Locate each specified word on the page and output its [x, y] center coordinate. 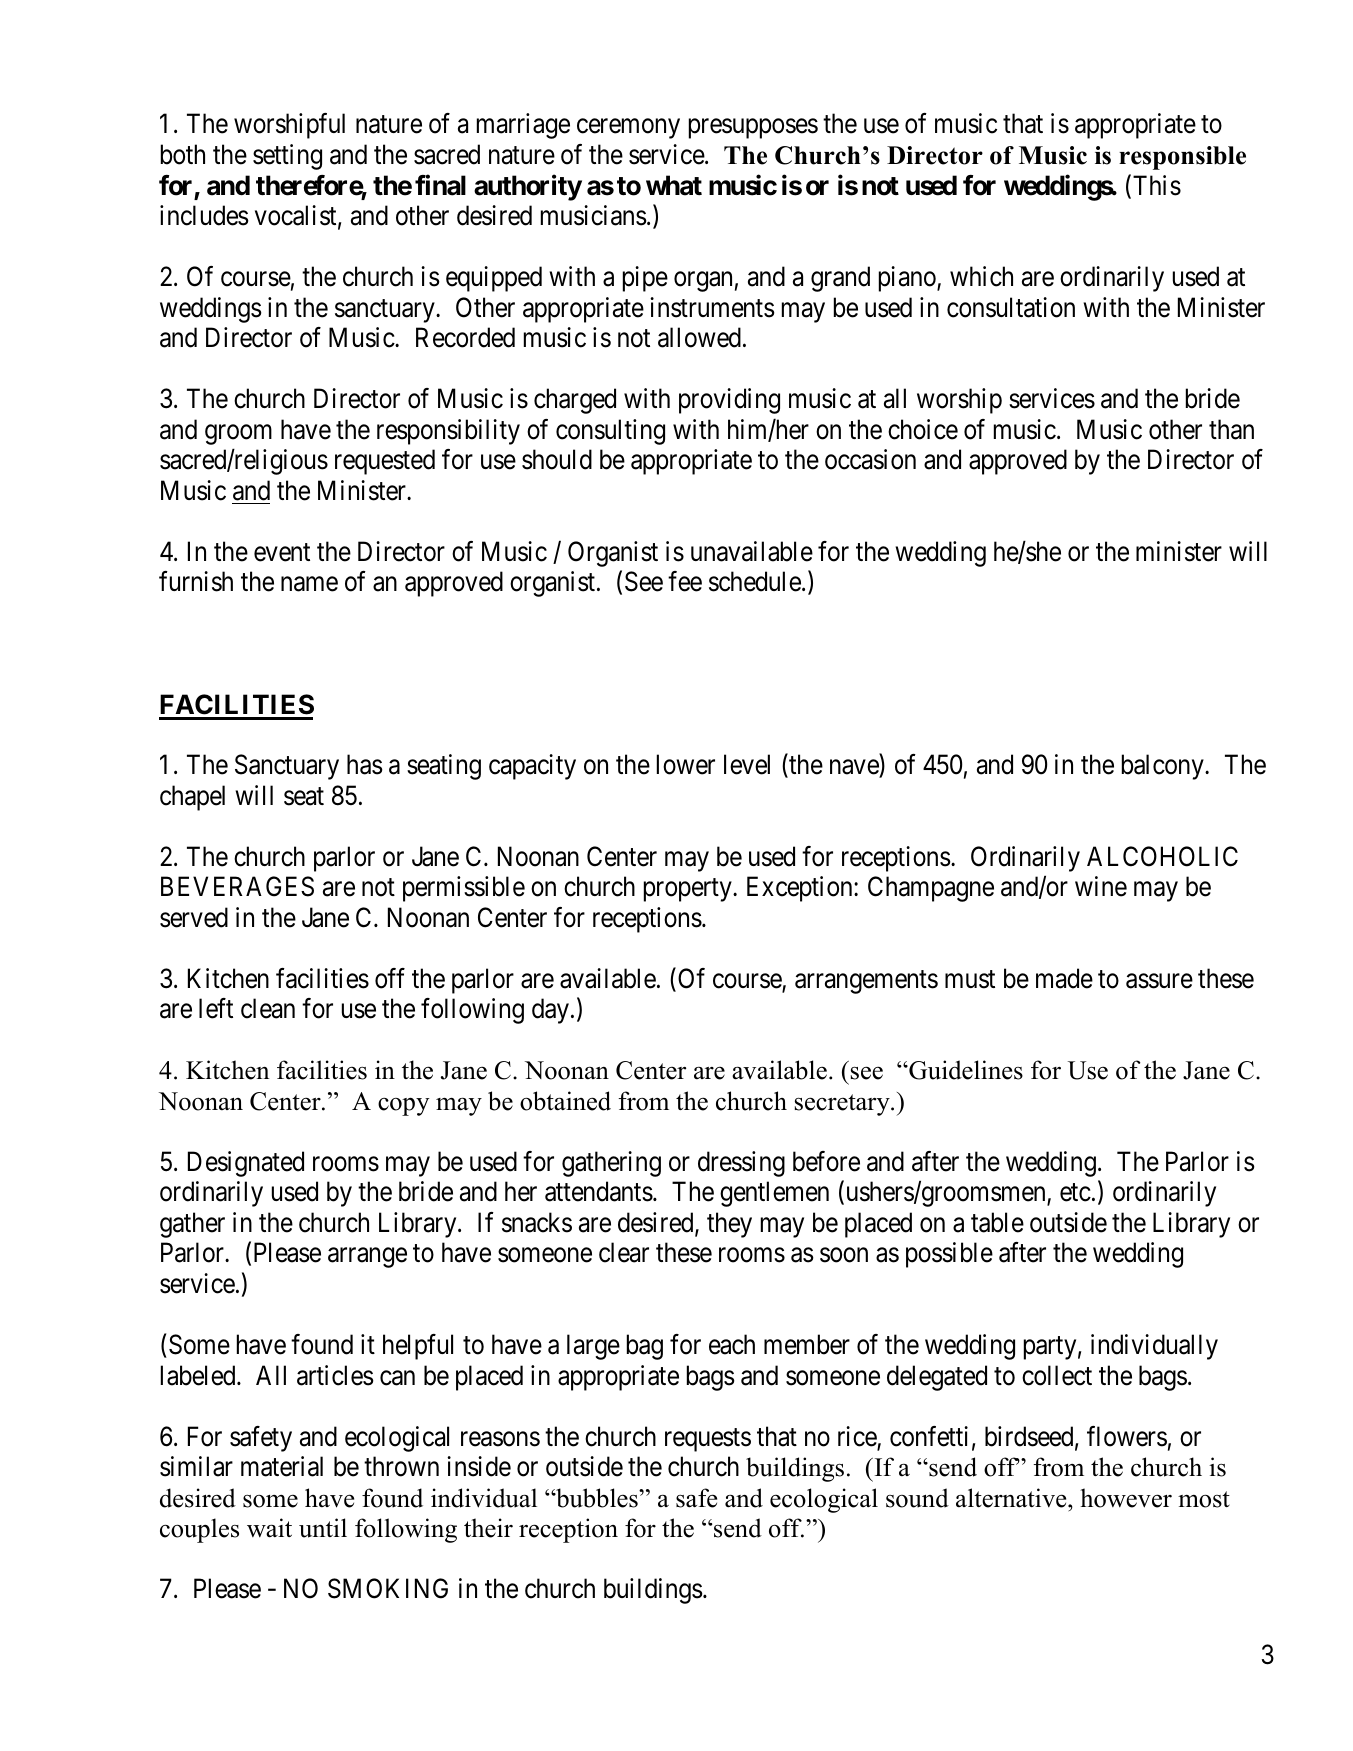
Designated [246, 1164]
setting [287, 157]
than [1231, 429]
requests [708, 1440]
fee [685, 581]
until [323, 1528]
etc [1075, 1193]
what [674, 185]
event [282, 552]
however [1126, 1498]
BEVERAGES [237, 886]
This [1157, 185]
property [689, 890]
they [729, 1225]
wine [1101, 886]
